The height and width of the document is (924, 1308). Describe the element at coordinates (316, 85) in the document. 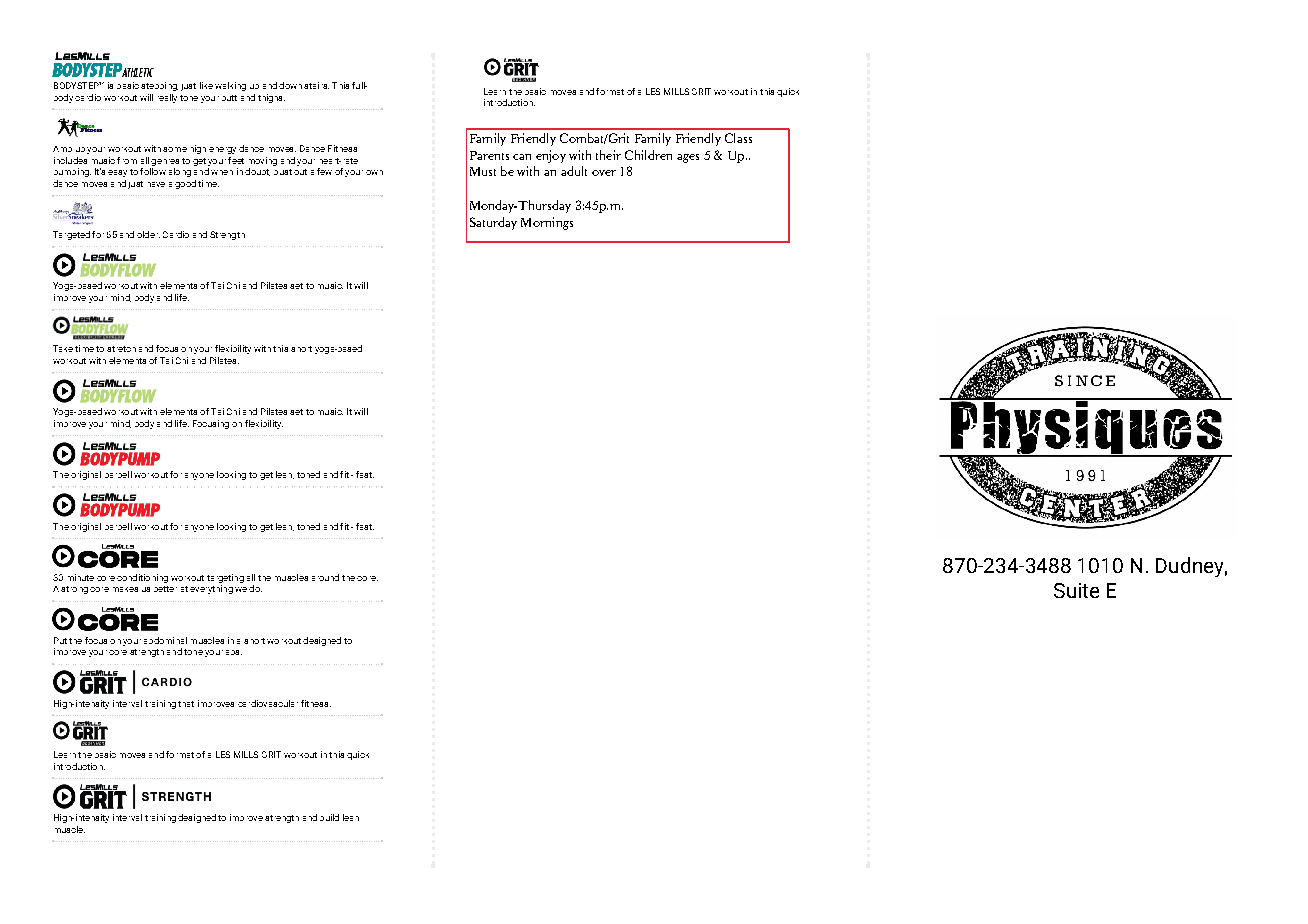

I see `stairs` at that location.
